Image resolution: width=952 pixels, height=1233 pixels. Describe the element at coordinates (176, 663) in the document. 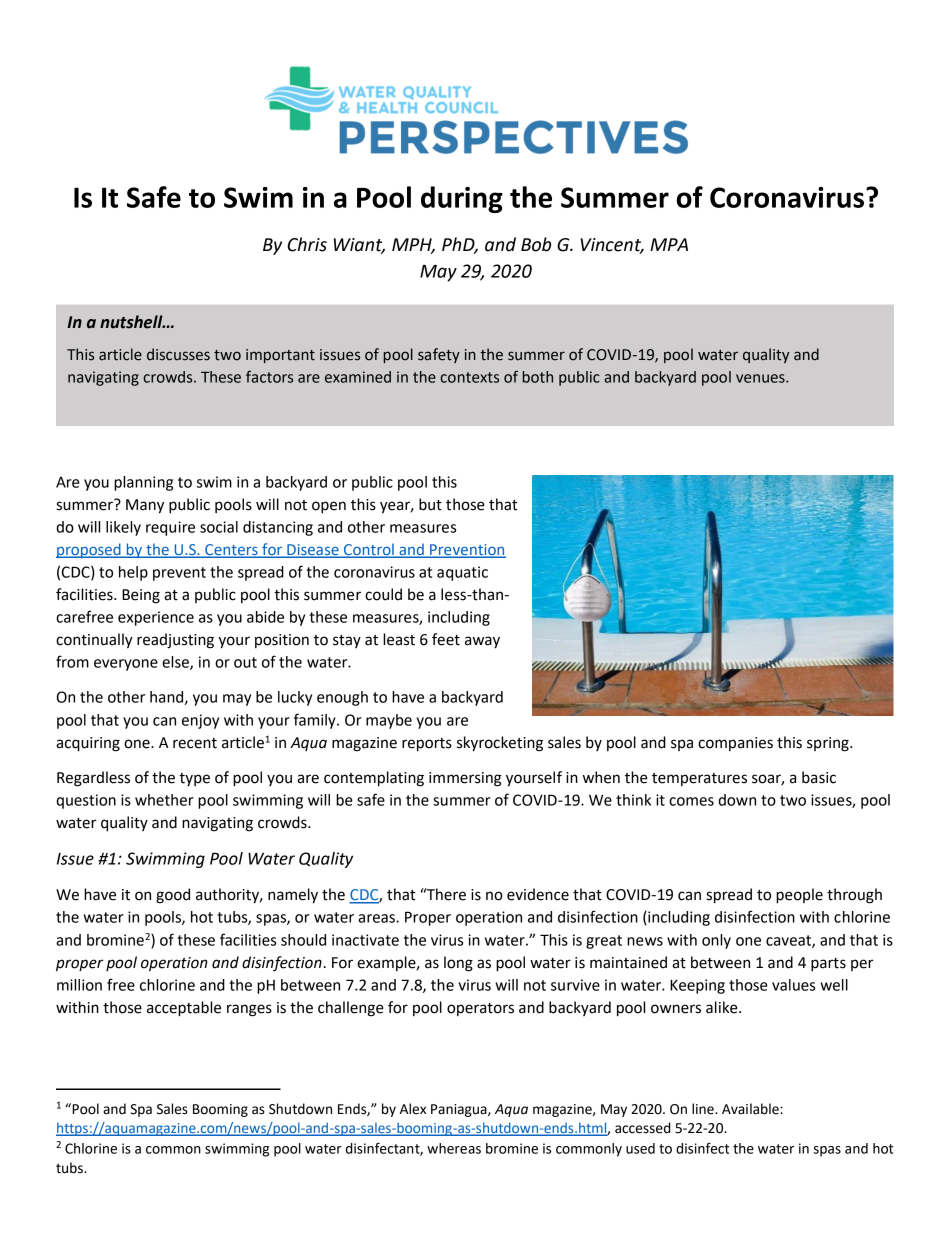

I see `else` at that location.
